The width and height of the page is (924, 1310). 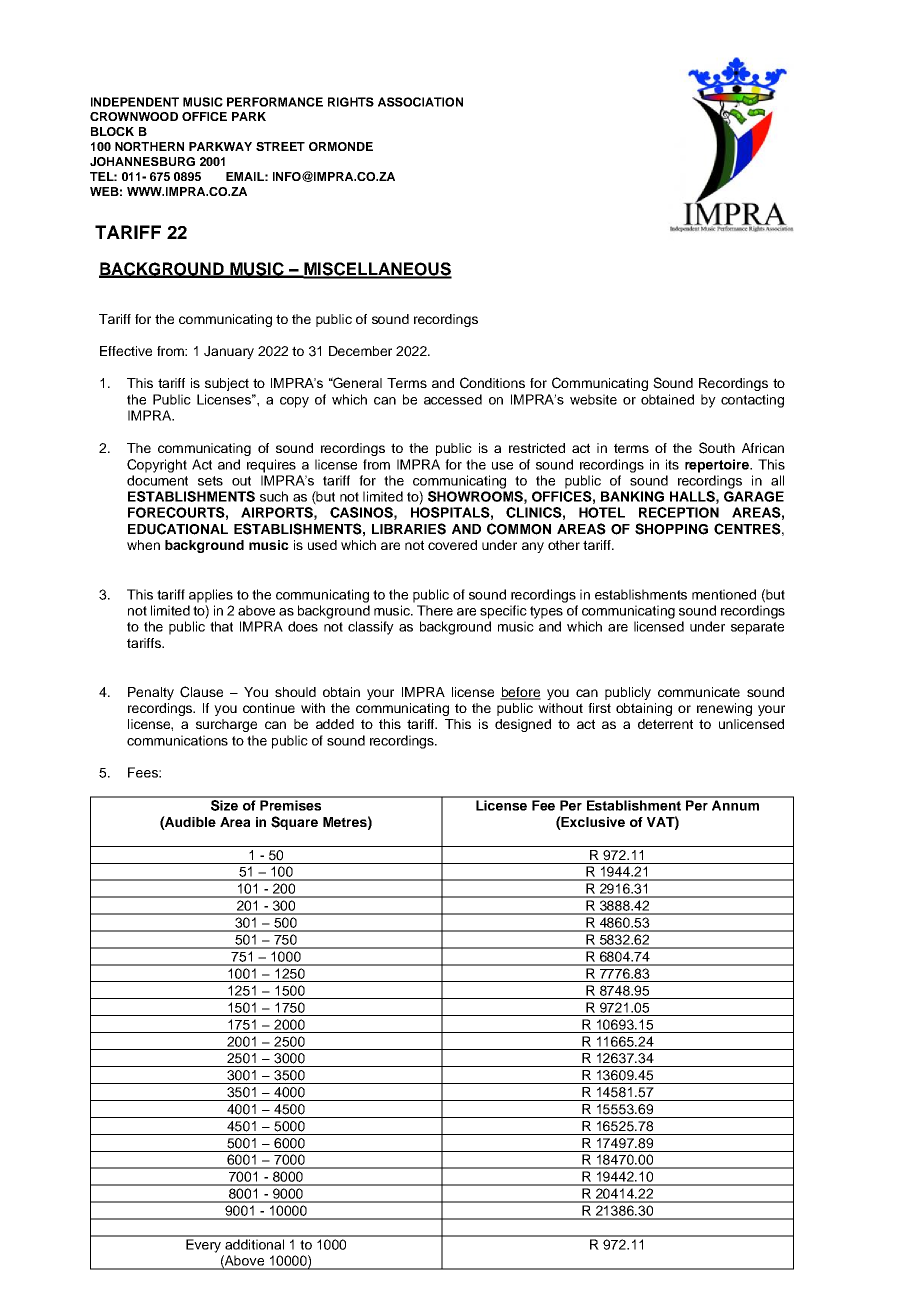 I want to click on ASSOCIATION, so click(x=420, y=102).
